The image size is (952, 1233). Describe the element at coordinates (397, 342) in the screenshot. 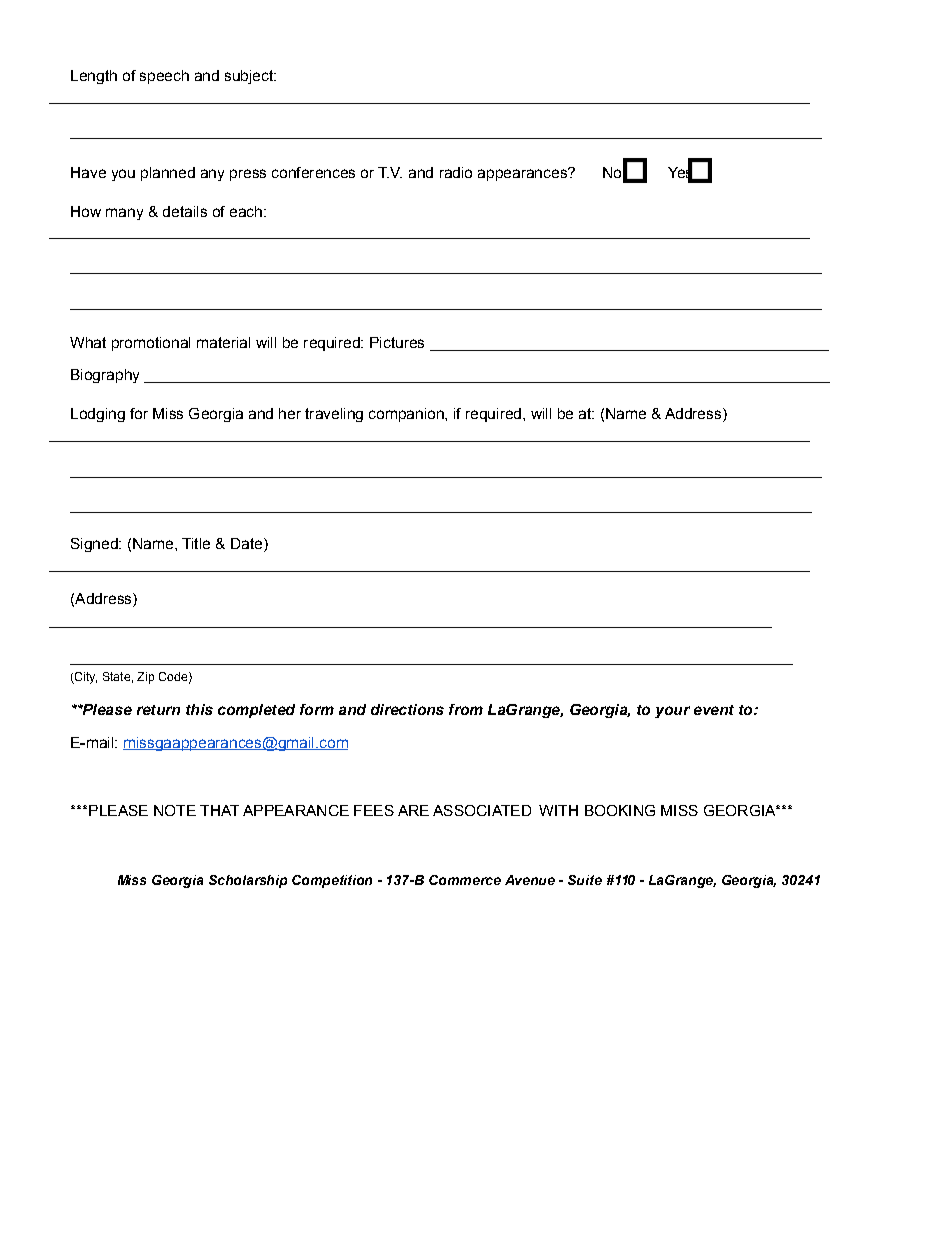

I see `Pictures` at that location.
